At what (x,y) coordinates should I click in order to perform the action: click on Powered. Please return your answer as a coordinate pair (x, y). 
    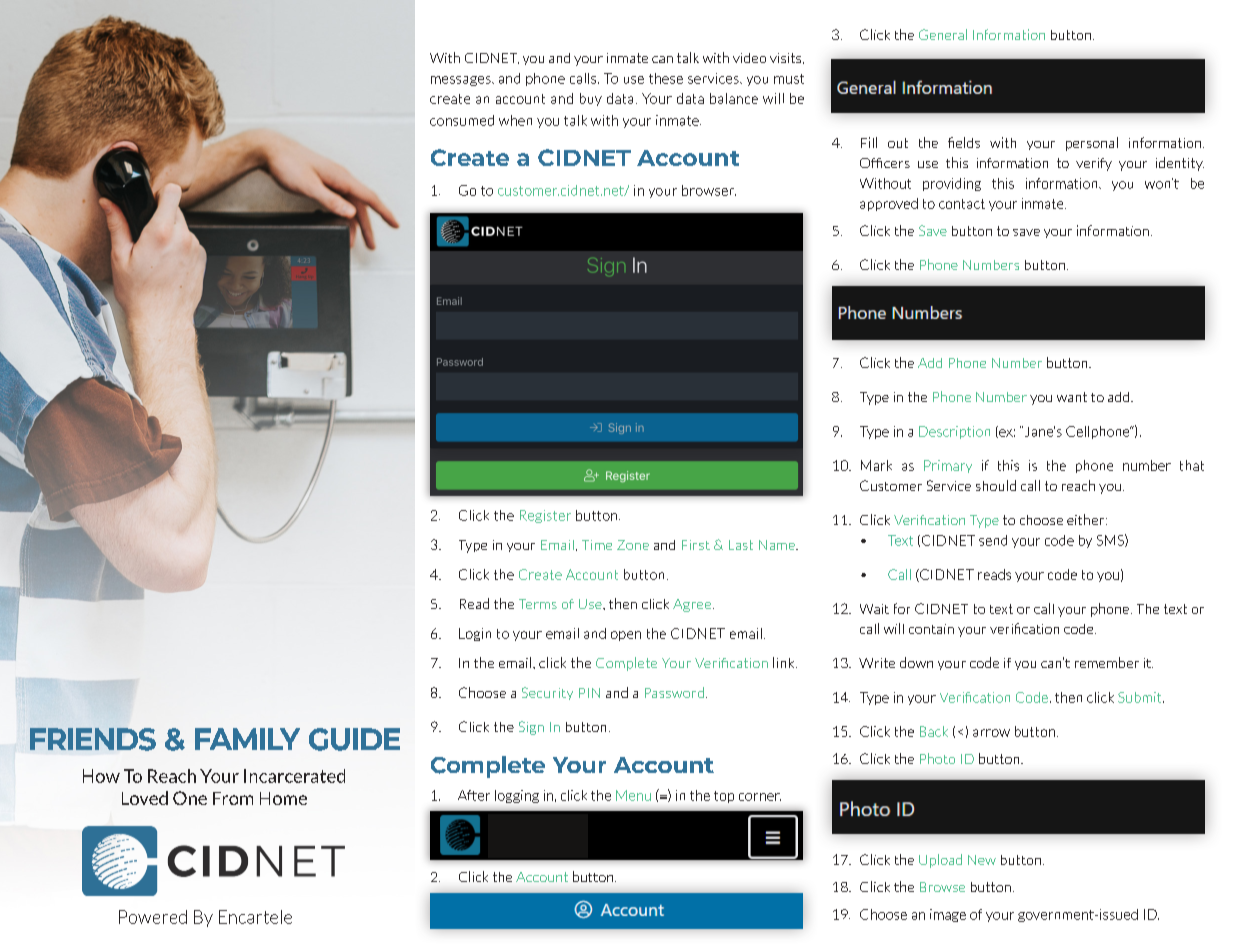
    Looking at the image, I should click on (153, 917).
